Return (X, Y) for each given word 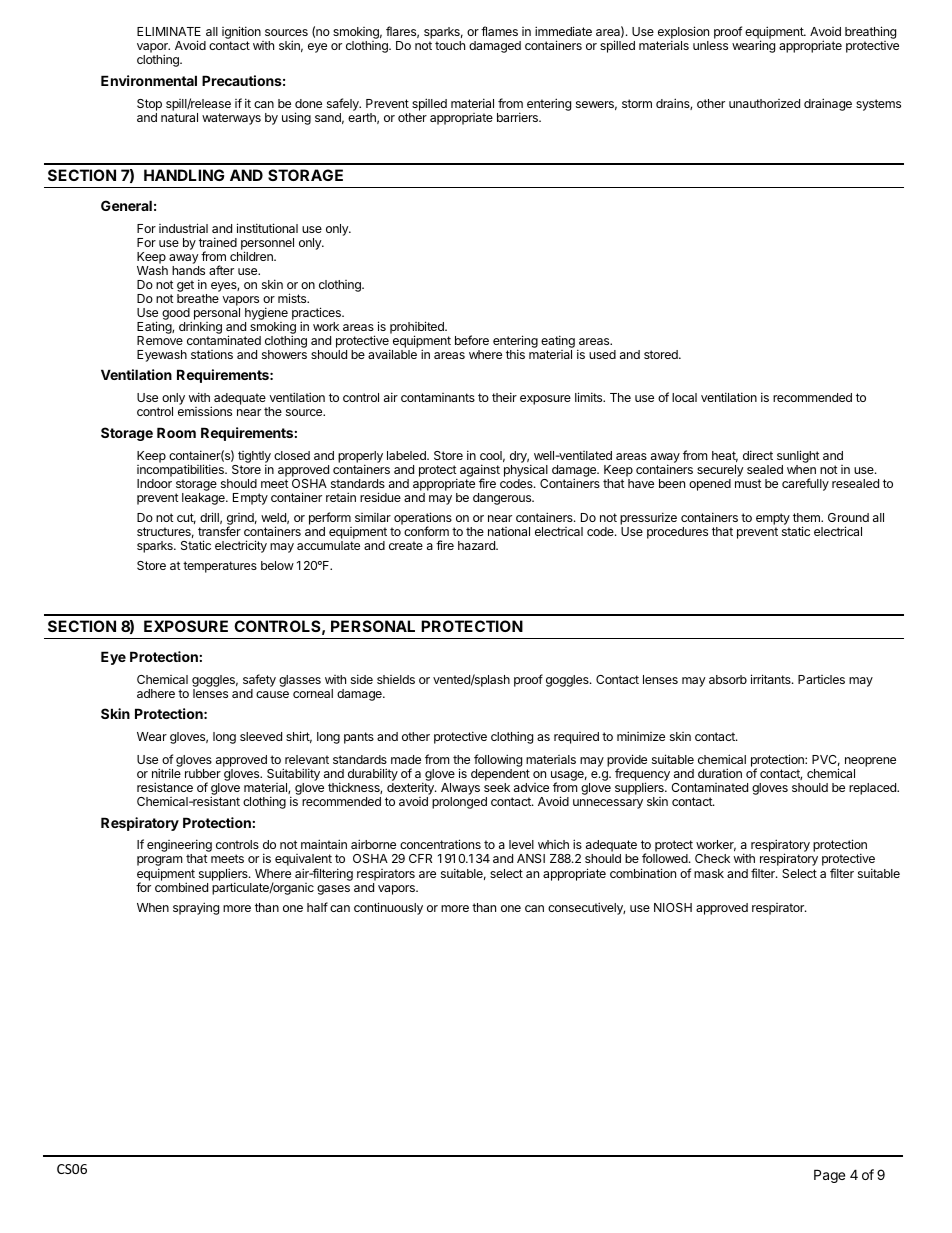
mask (709, 873)
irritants (772, 679)
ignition (242, 34)
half (317, 907)
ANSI (531, 858)
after (221, 270)
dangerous (503, 499)
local (684, 397)
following (498, 762)
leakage (204, 499)
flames (499, 31)
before (472, 340)
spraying (196, 908)
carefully (805, 484)
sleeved (261, 736)
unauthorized (764, 103)
